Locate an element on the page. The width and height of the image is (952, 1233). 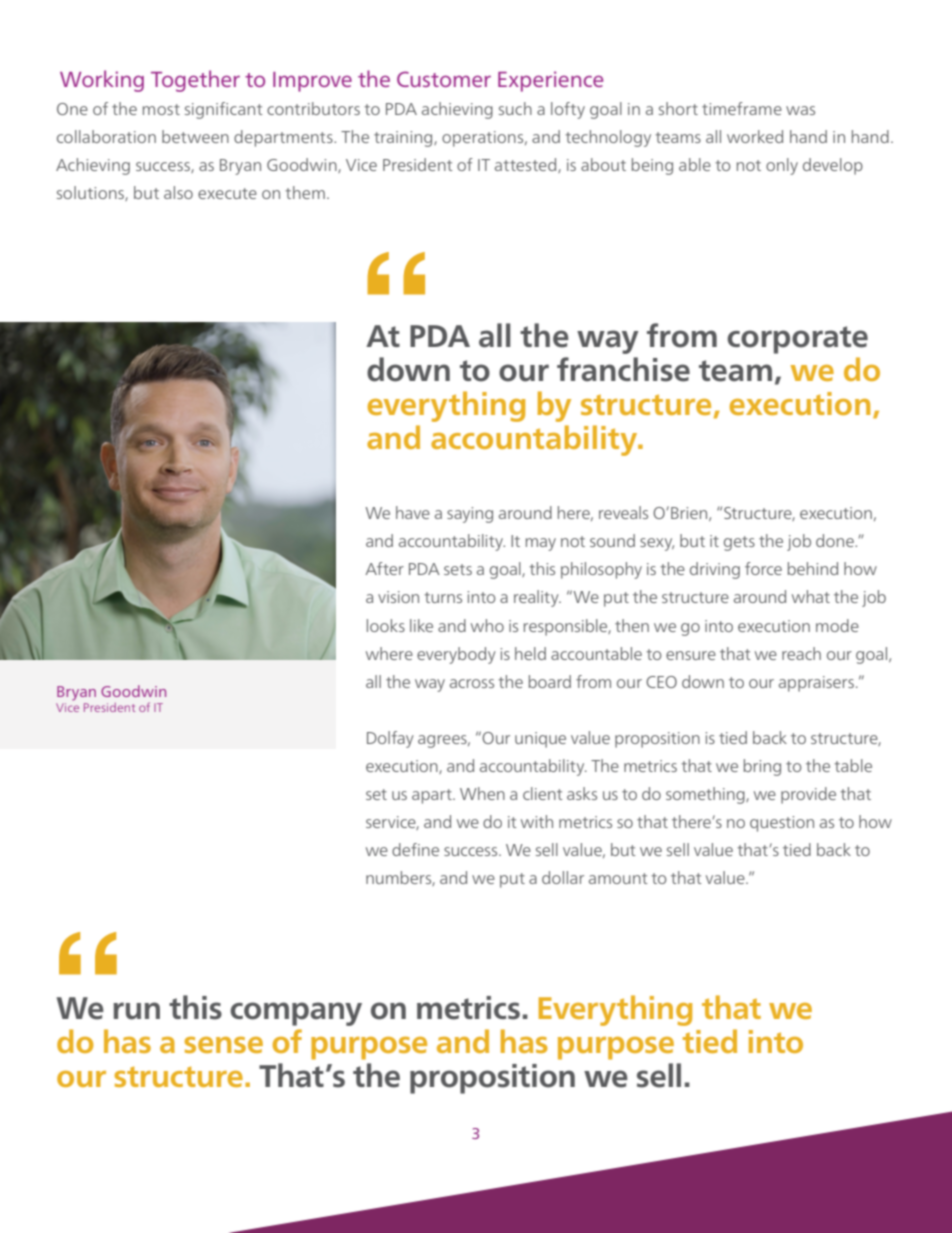
most is located at coordinates (161, 109).
